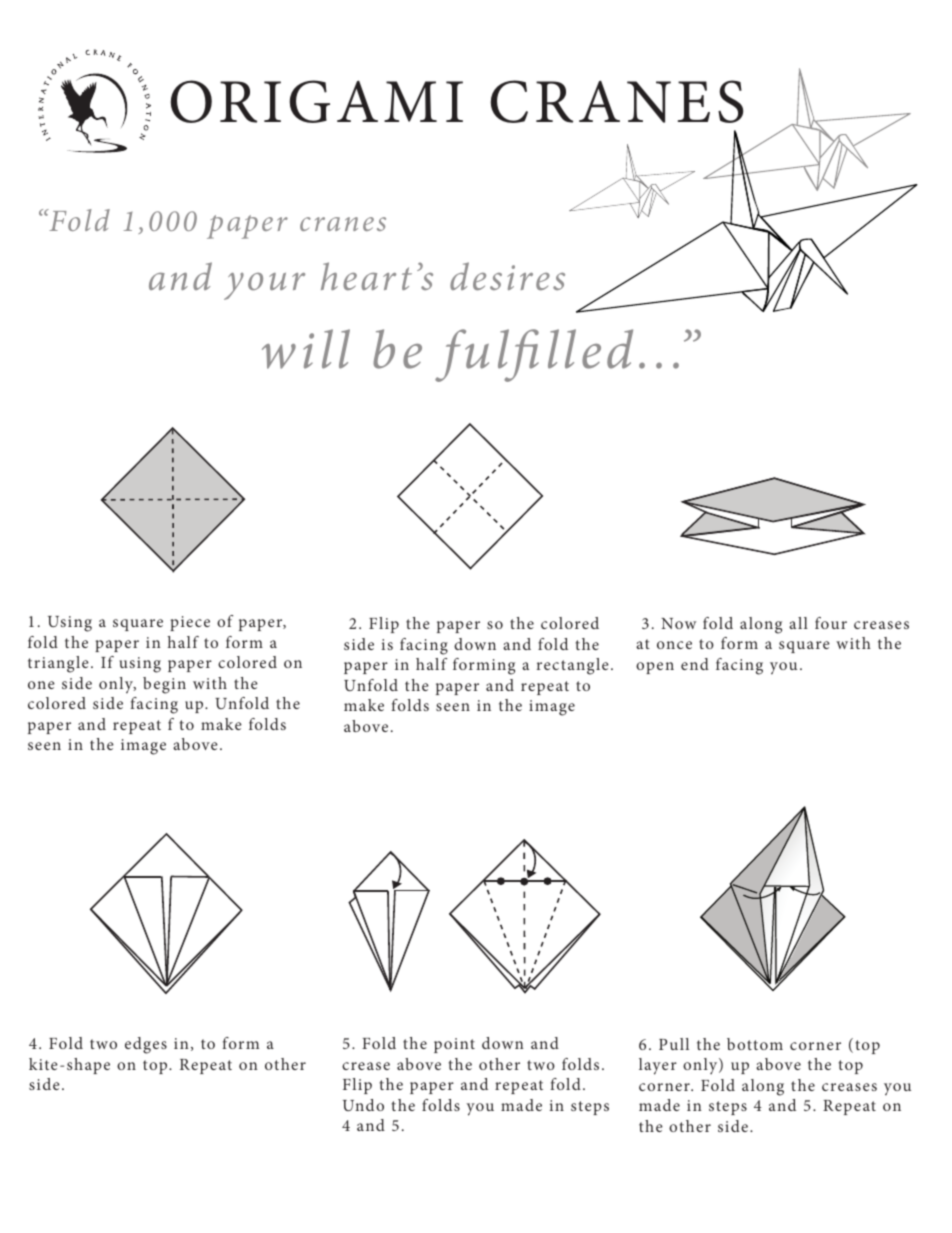 The width and height of the screenshot is (952, 1233). I want to click on Undo, so click(363, 1105).
